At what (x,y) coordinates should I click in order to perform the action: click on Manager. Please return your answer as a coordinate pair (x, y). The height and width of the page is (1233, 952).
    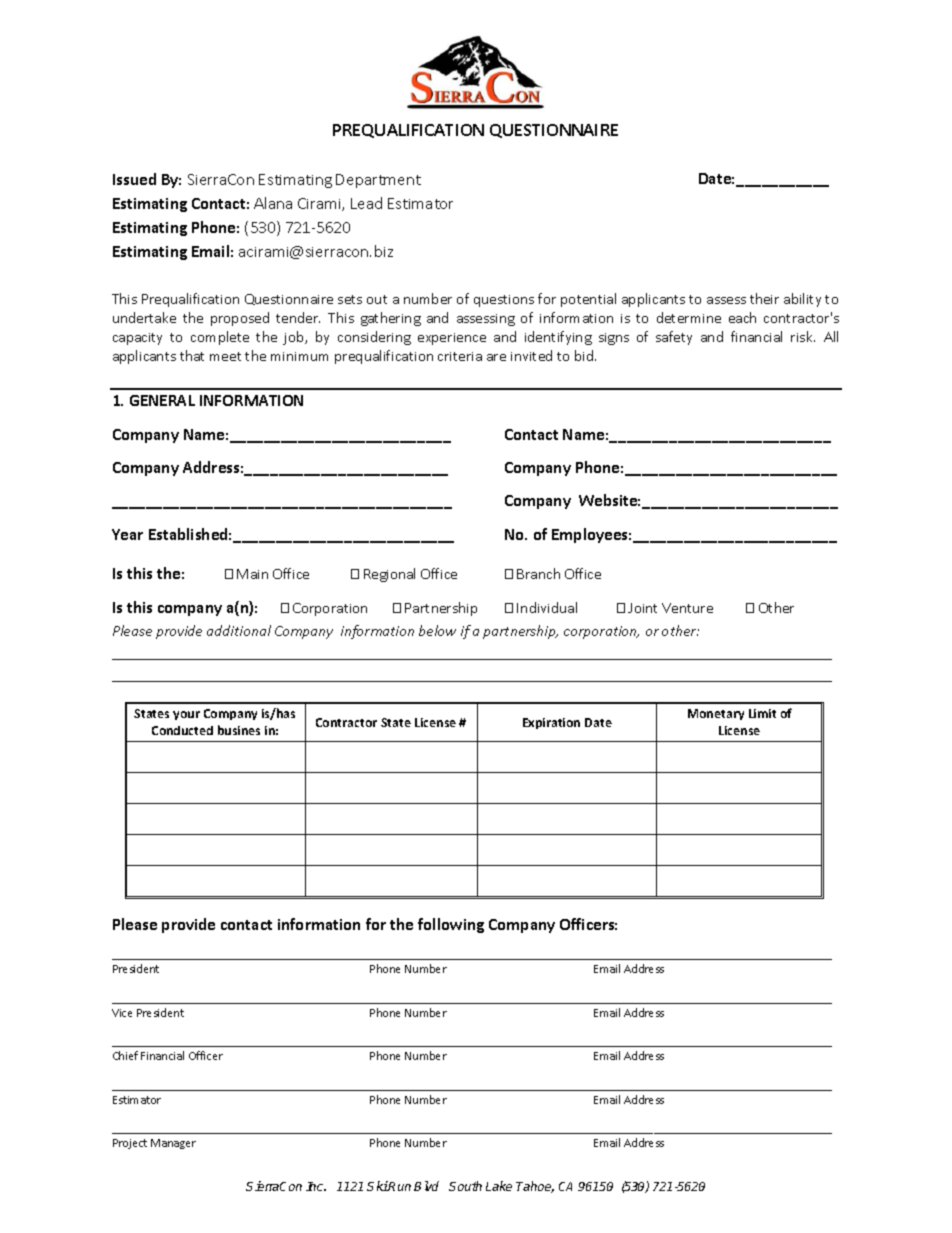
    Looking at the image, I should click on (173, 1144).
